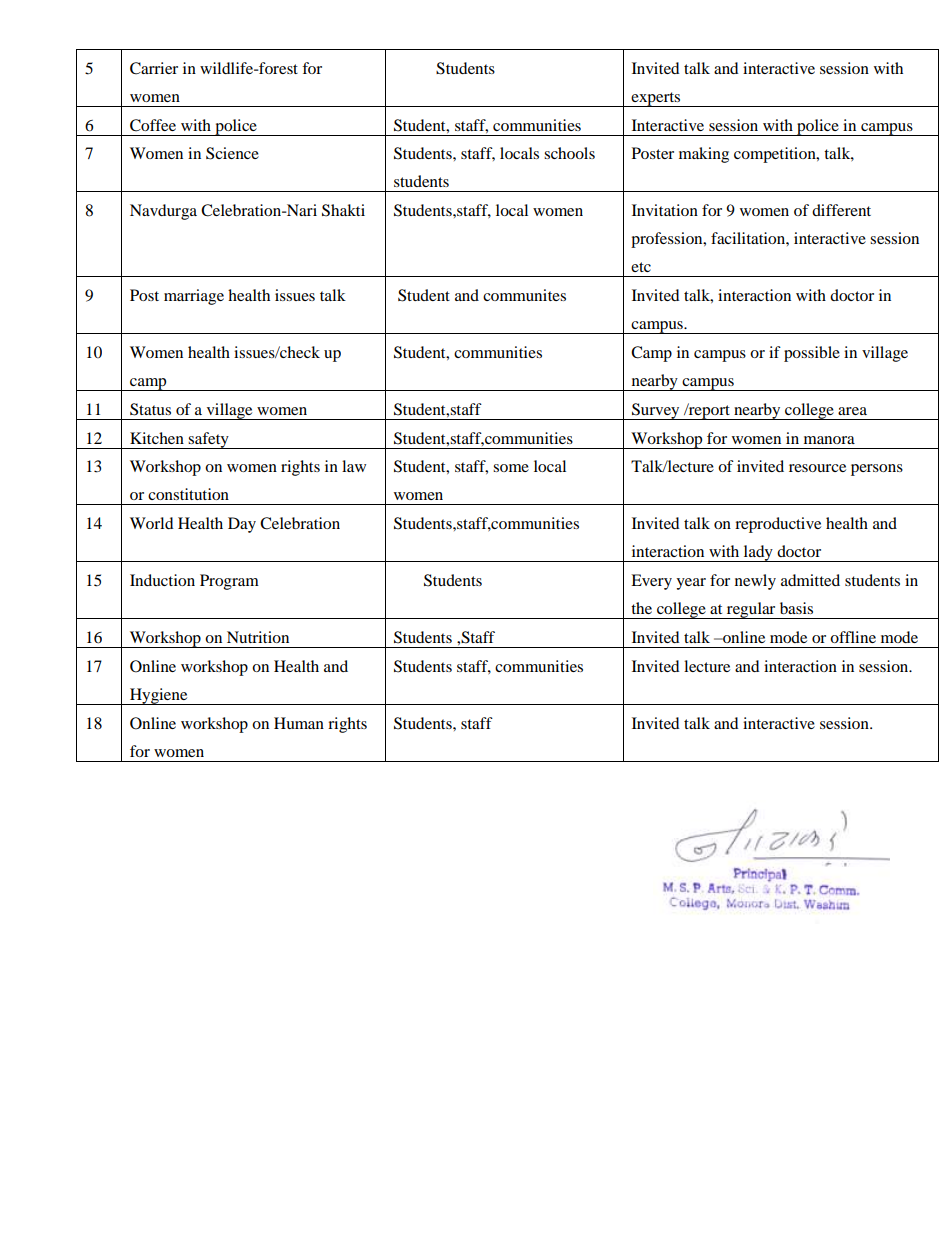 This screenshot has width=952, height=1233. What do you see at coordinates (852, 411) in the screenshot?
I see `area` at bounding box center [852, 411].
